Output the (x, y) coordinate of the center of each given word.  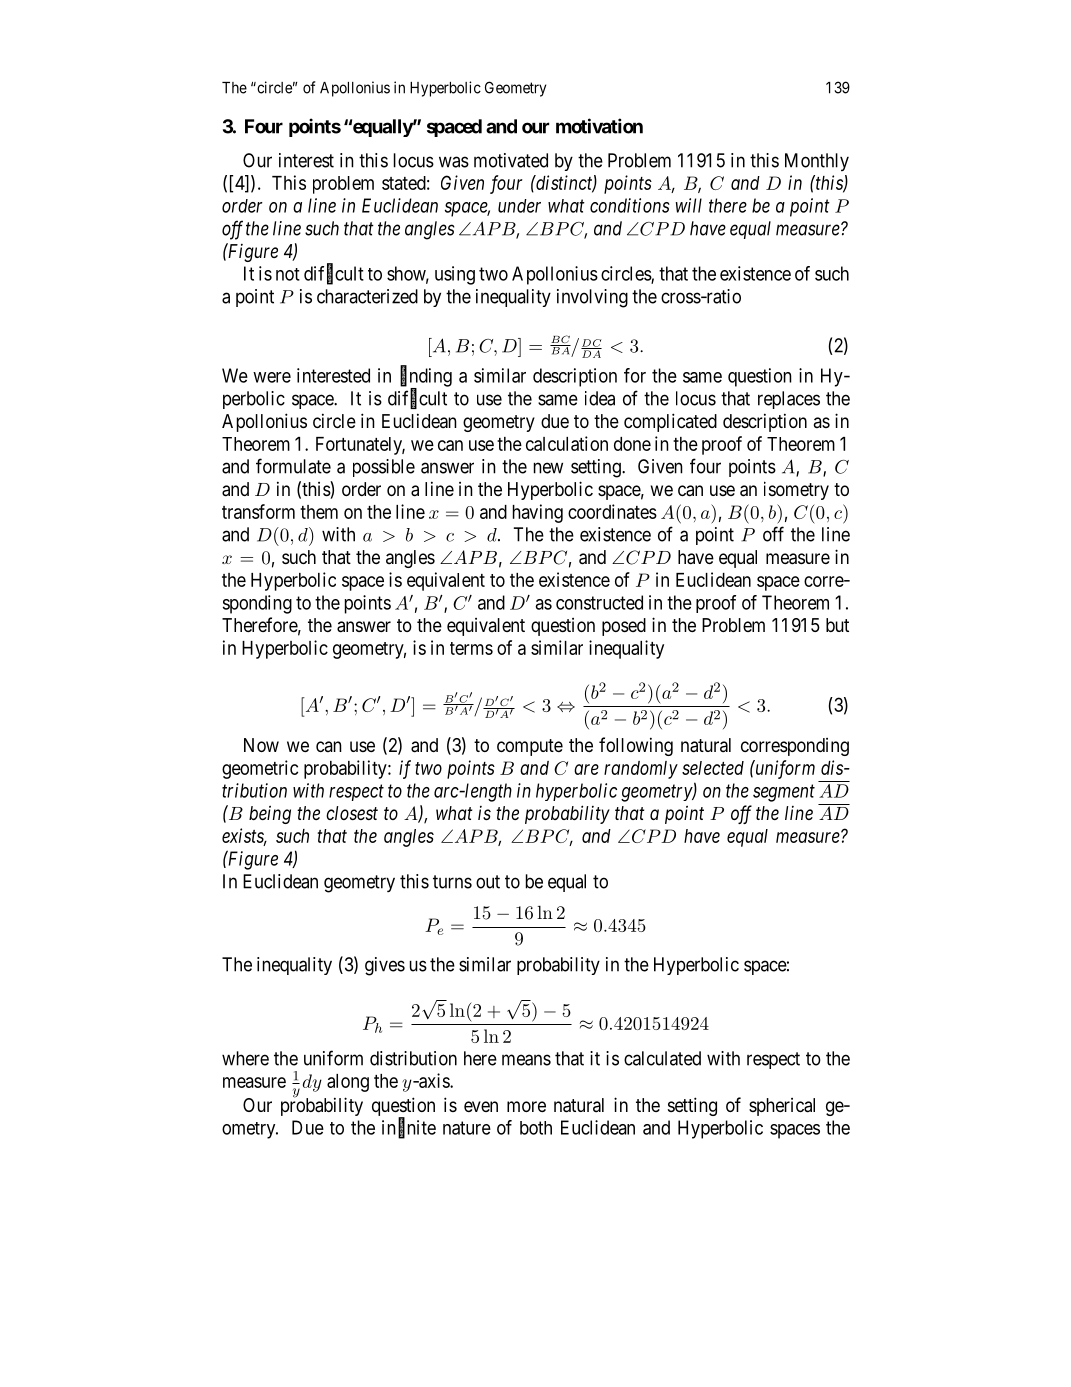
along (348, 1083)
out (488, 882)
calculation (567, 443)
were (272, 377)
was (454, 162)
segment (784, 793)
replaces (789, 400)
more (526, 1106)
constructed (599, 602)
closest (352, 813)
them (319, 512)
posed (624, 627)
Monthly (817, 162)
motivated (511, 160)
